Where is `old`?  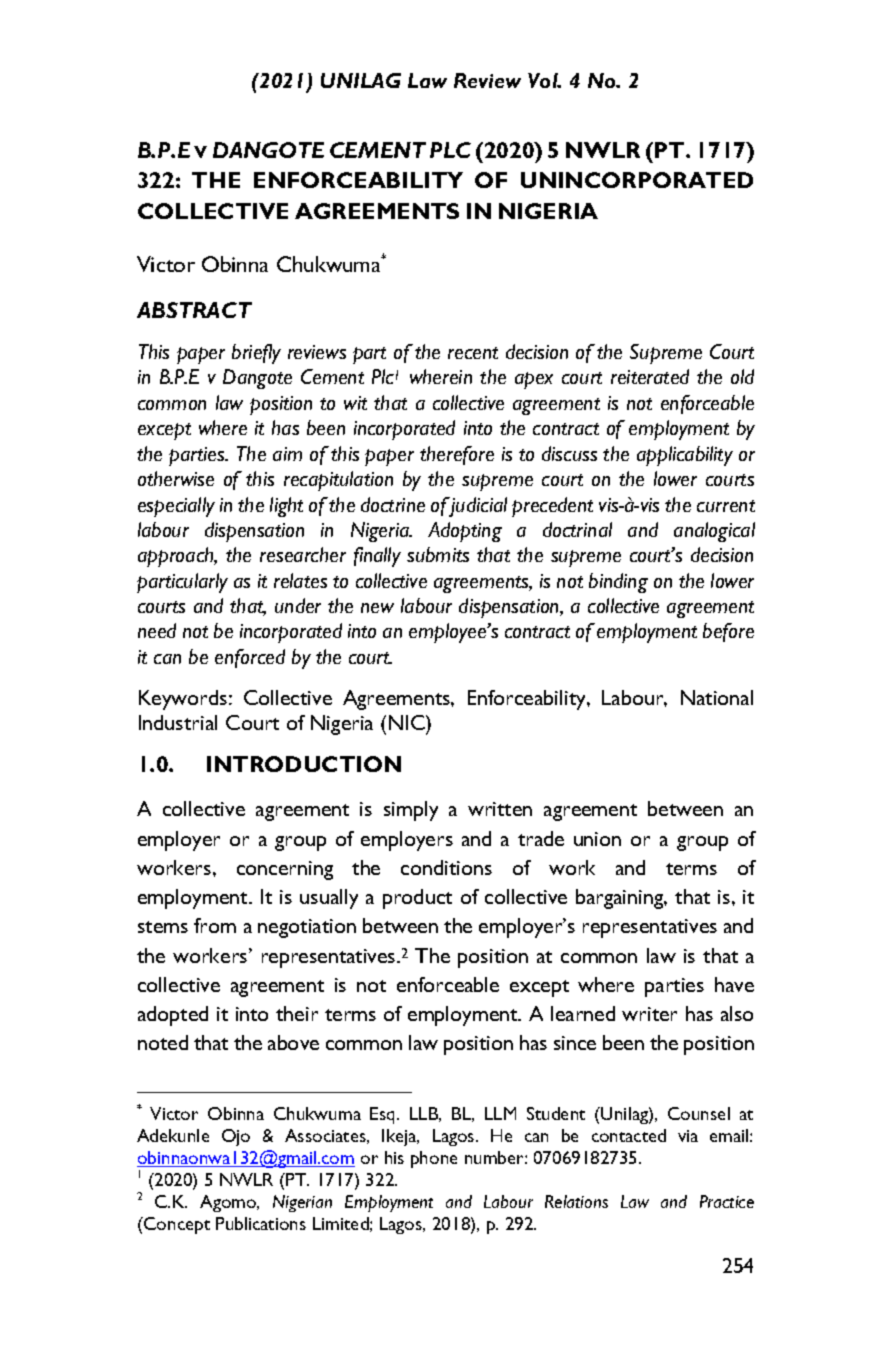
old is located at coordinates (742, 376).
